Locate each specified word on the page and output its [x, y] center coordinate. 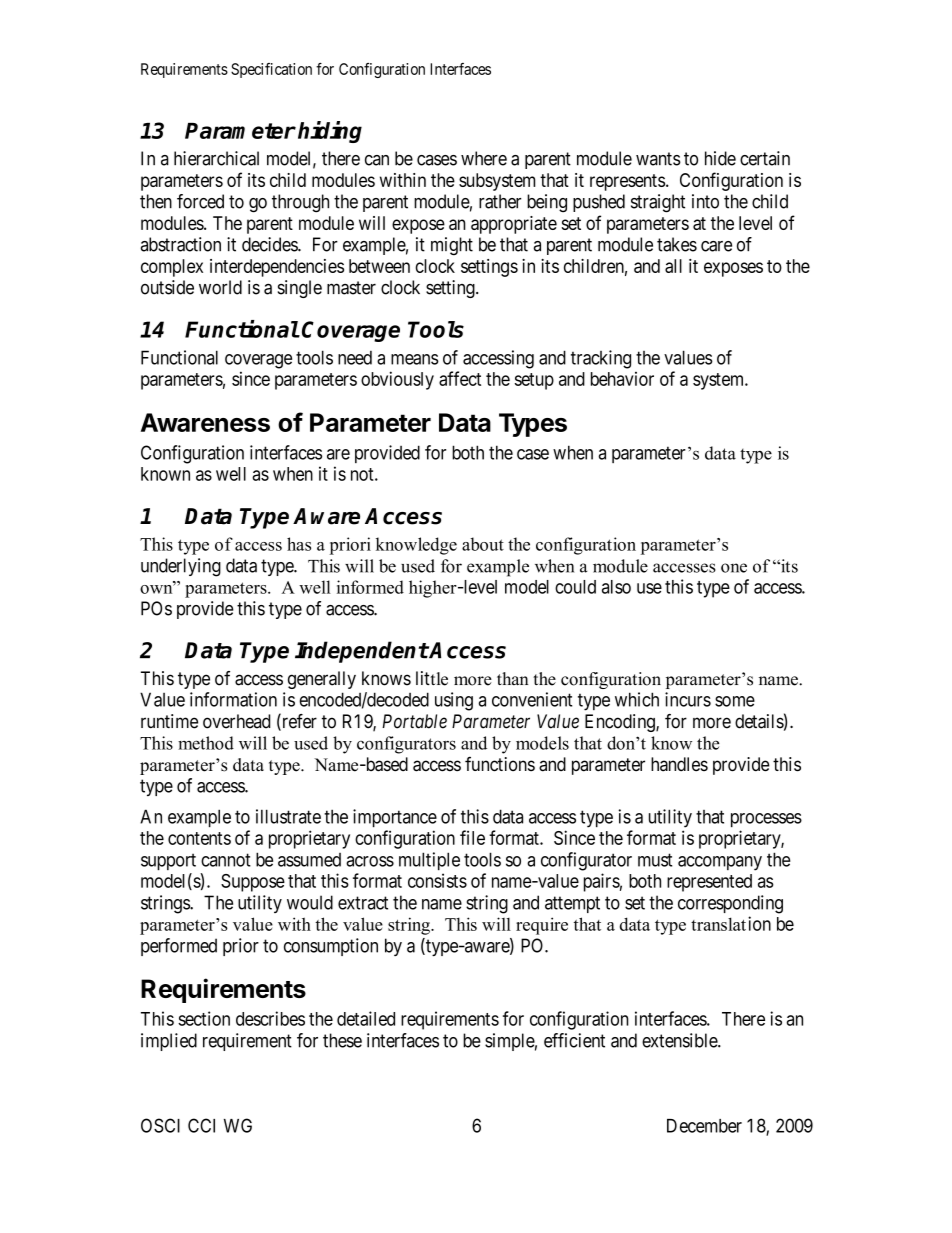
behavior [622, 379]
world [220, 287]
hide [720, 158]
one [734, 568]
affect [460, 378]
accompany [720, 863]
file [472, 837]
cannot [226, 860]
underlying [181, 567]
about [483, 544]
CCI [201, 1125]
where [484, 158]
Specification [271, 70]
